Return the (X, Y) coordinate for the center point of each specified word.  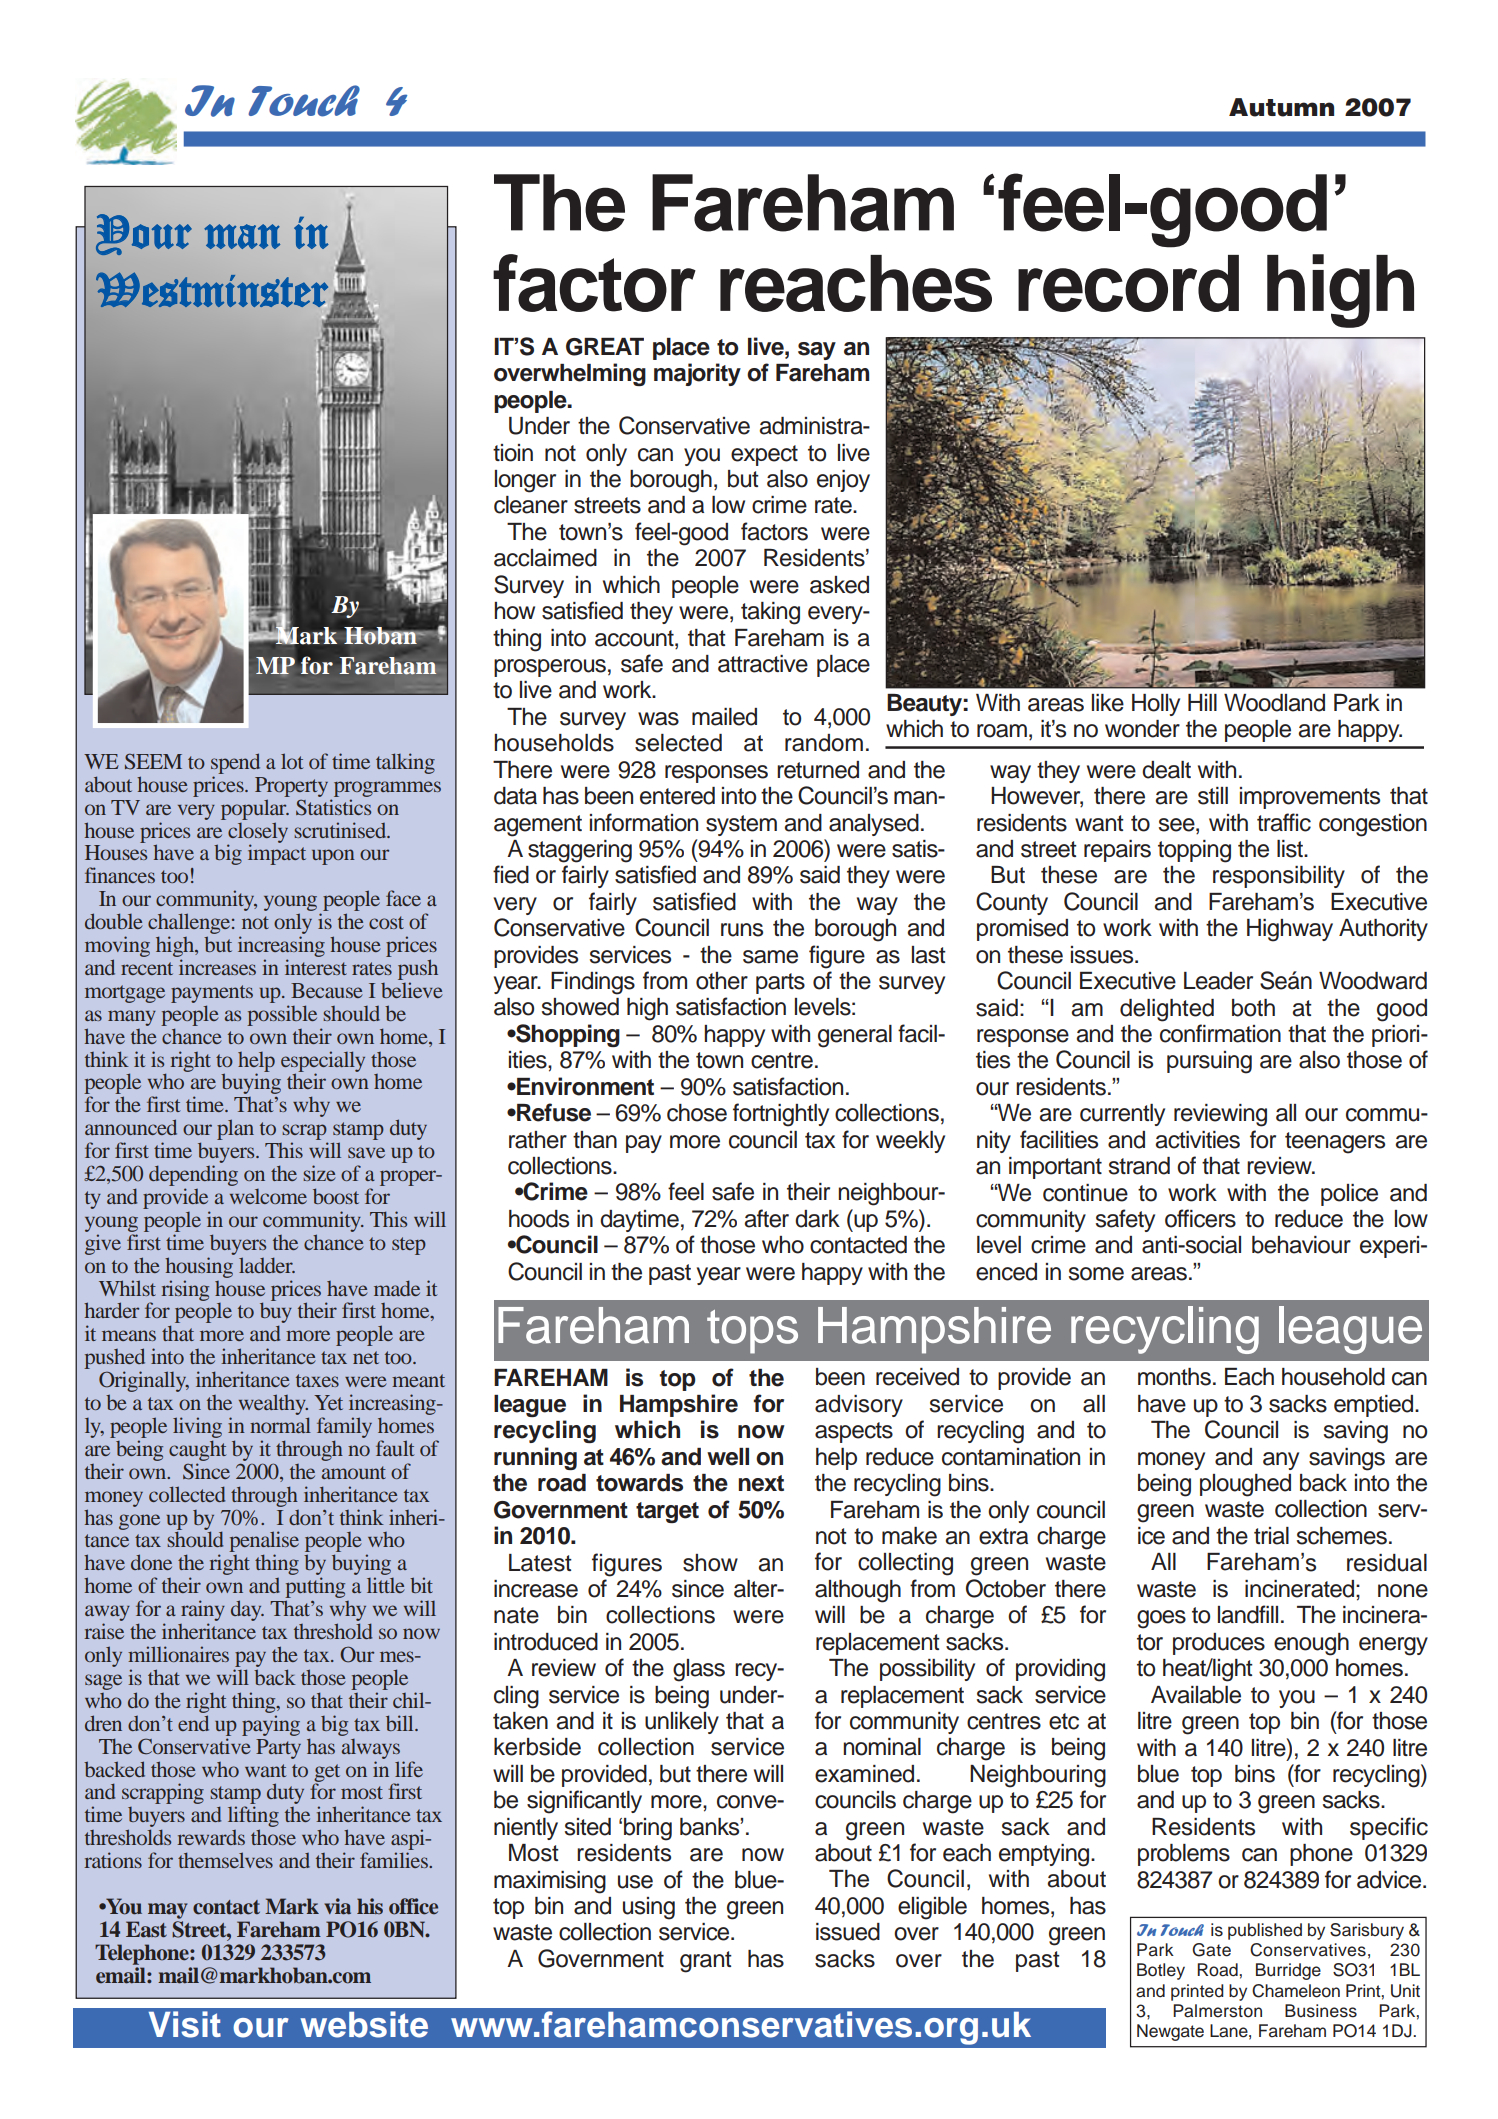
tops (752, 1332)
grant (706, 1962)
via (337, 1906)
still (1213, 796)
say (817, 351)
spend (235, 763)
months (1174, 1377)
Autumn (1281, 107)
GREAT (605, 347)
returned (818, 770)
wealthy (273, 1404)
